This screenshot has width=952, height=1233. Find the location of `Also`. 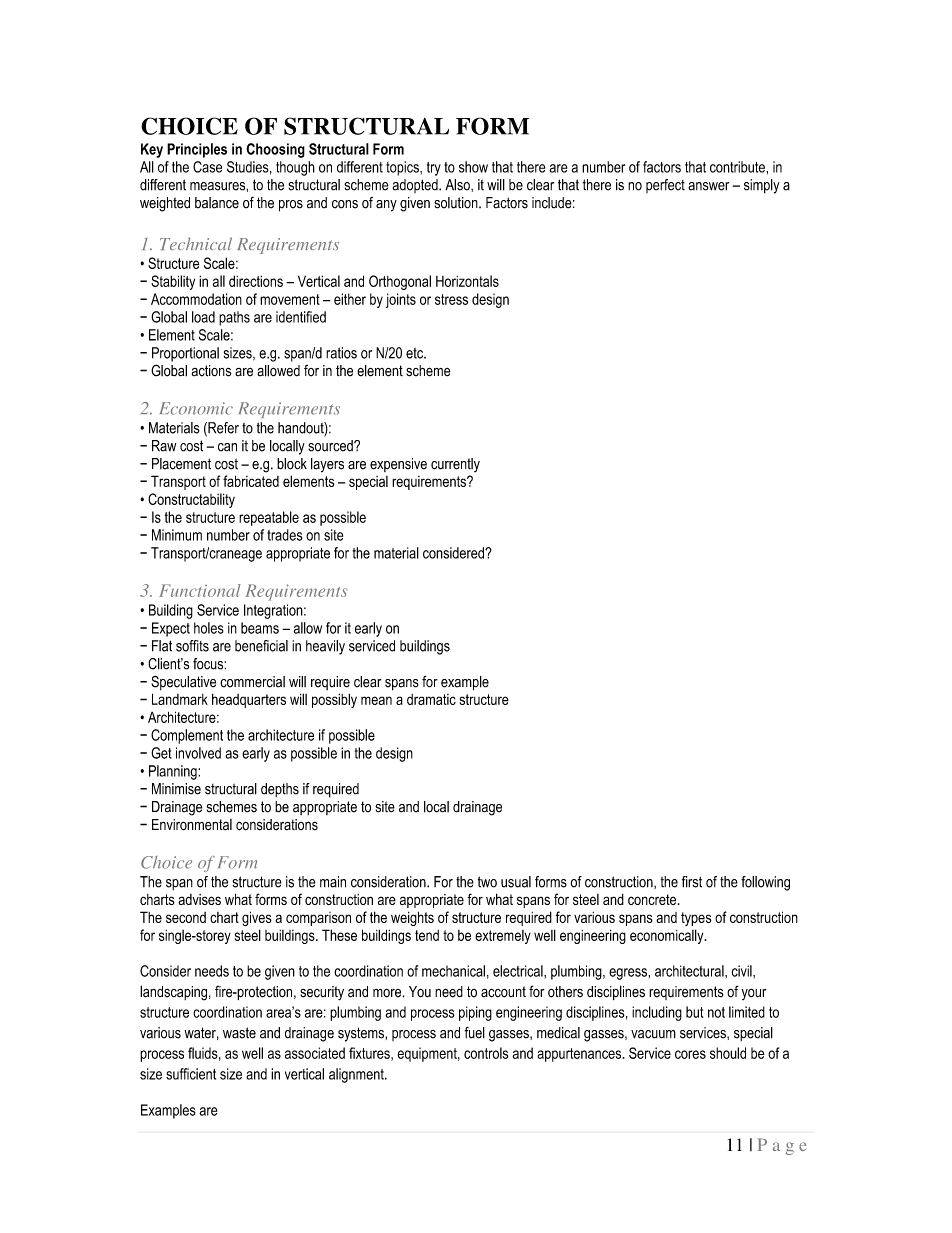

Also is located at coordinates (459, 185).
